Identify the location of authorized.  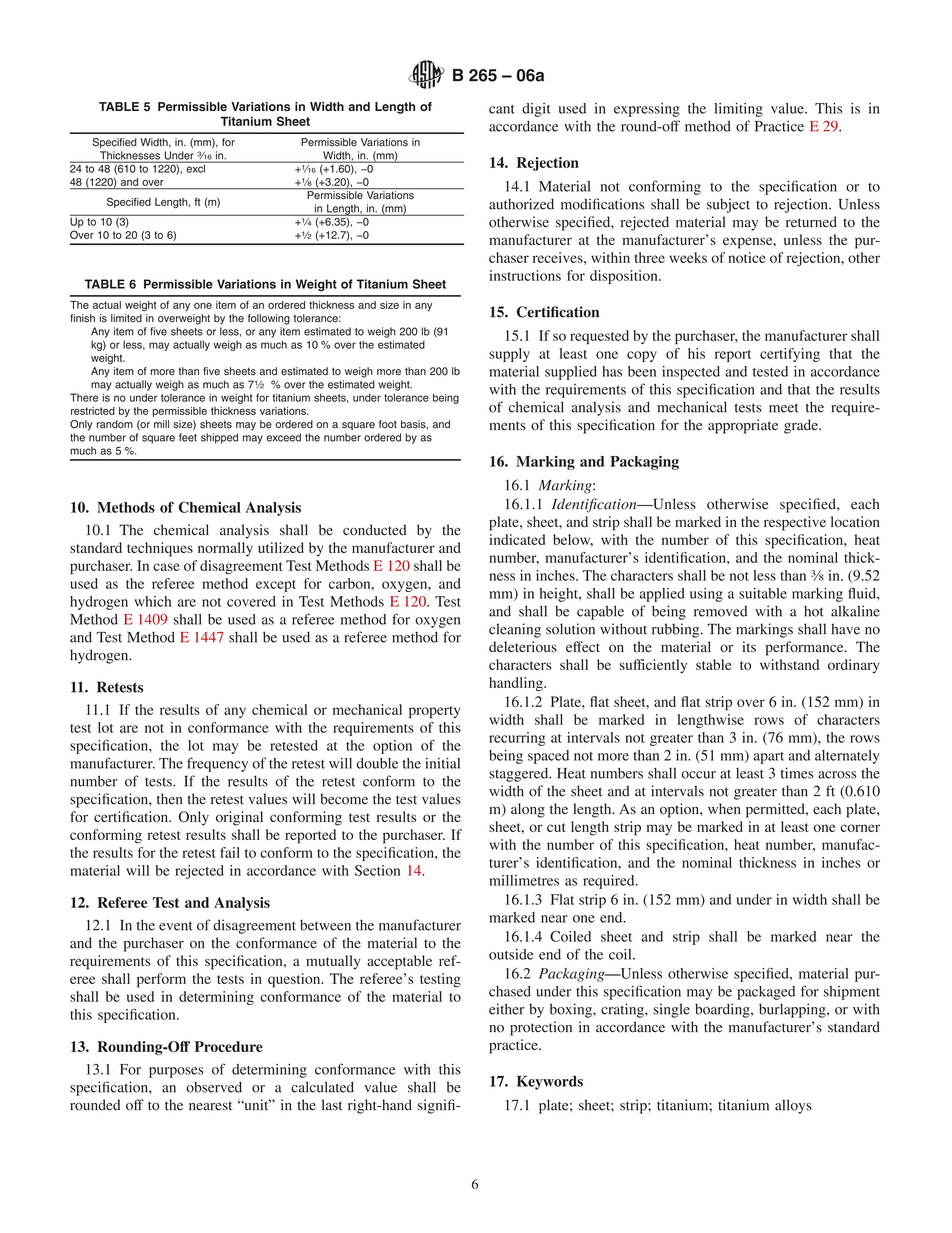
(521, 204).
